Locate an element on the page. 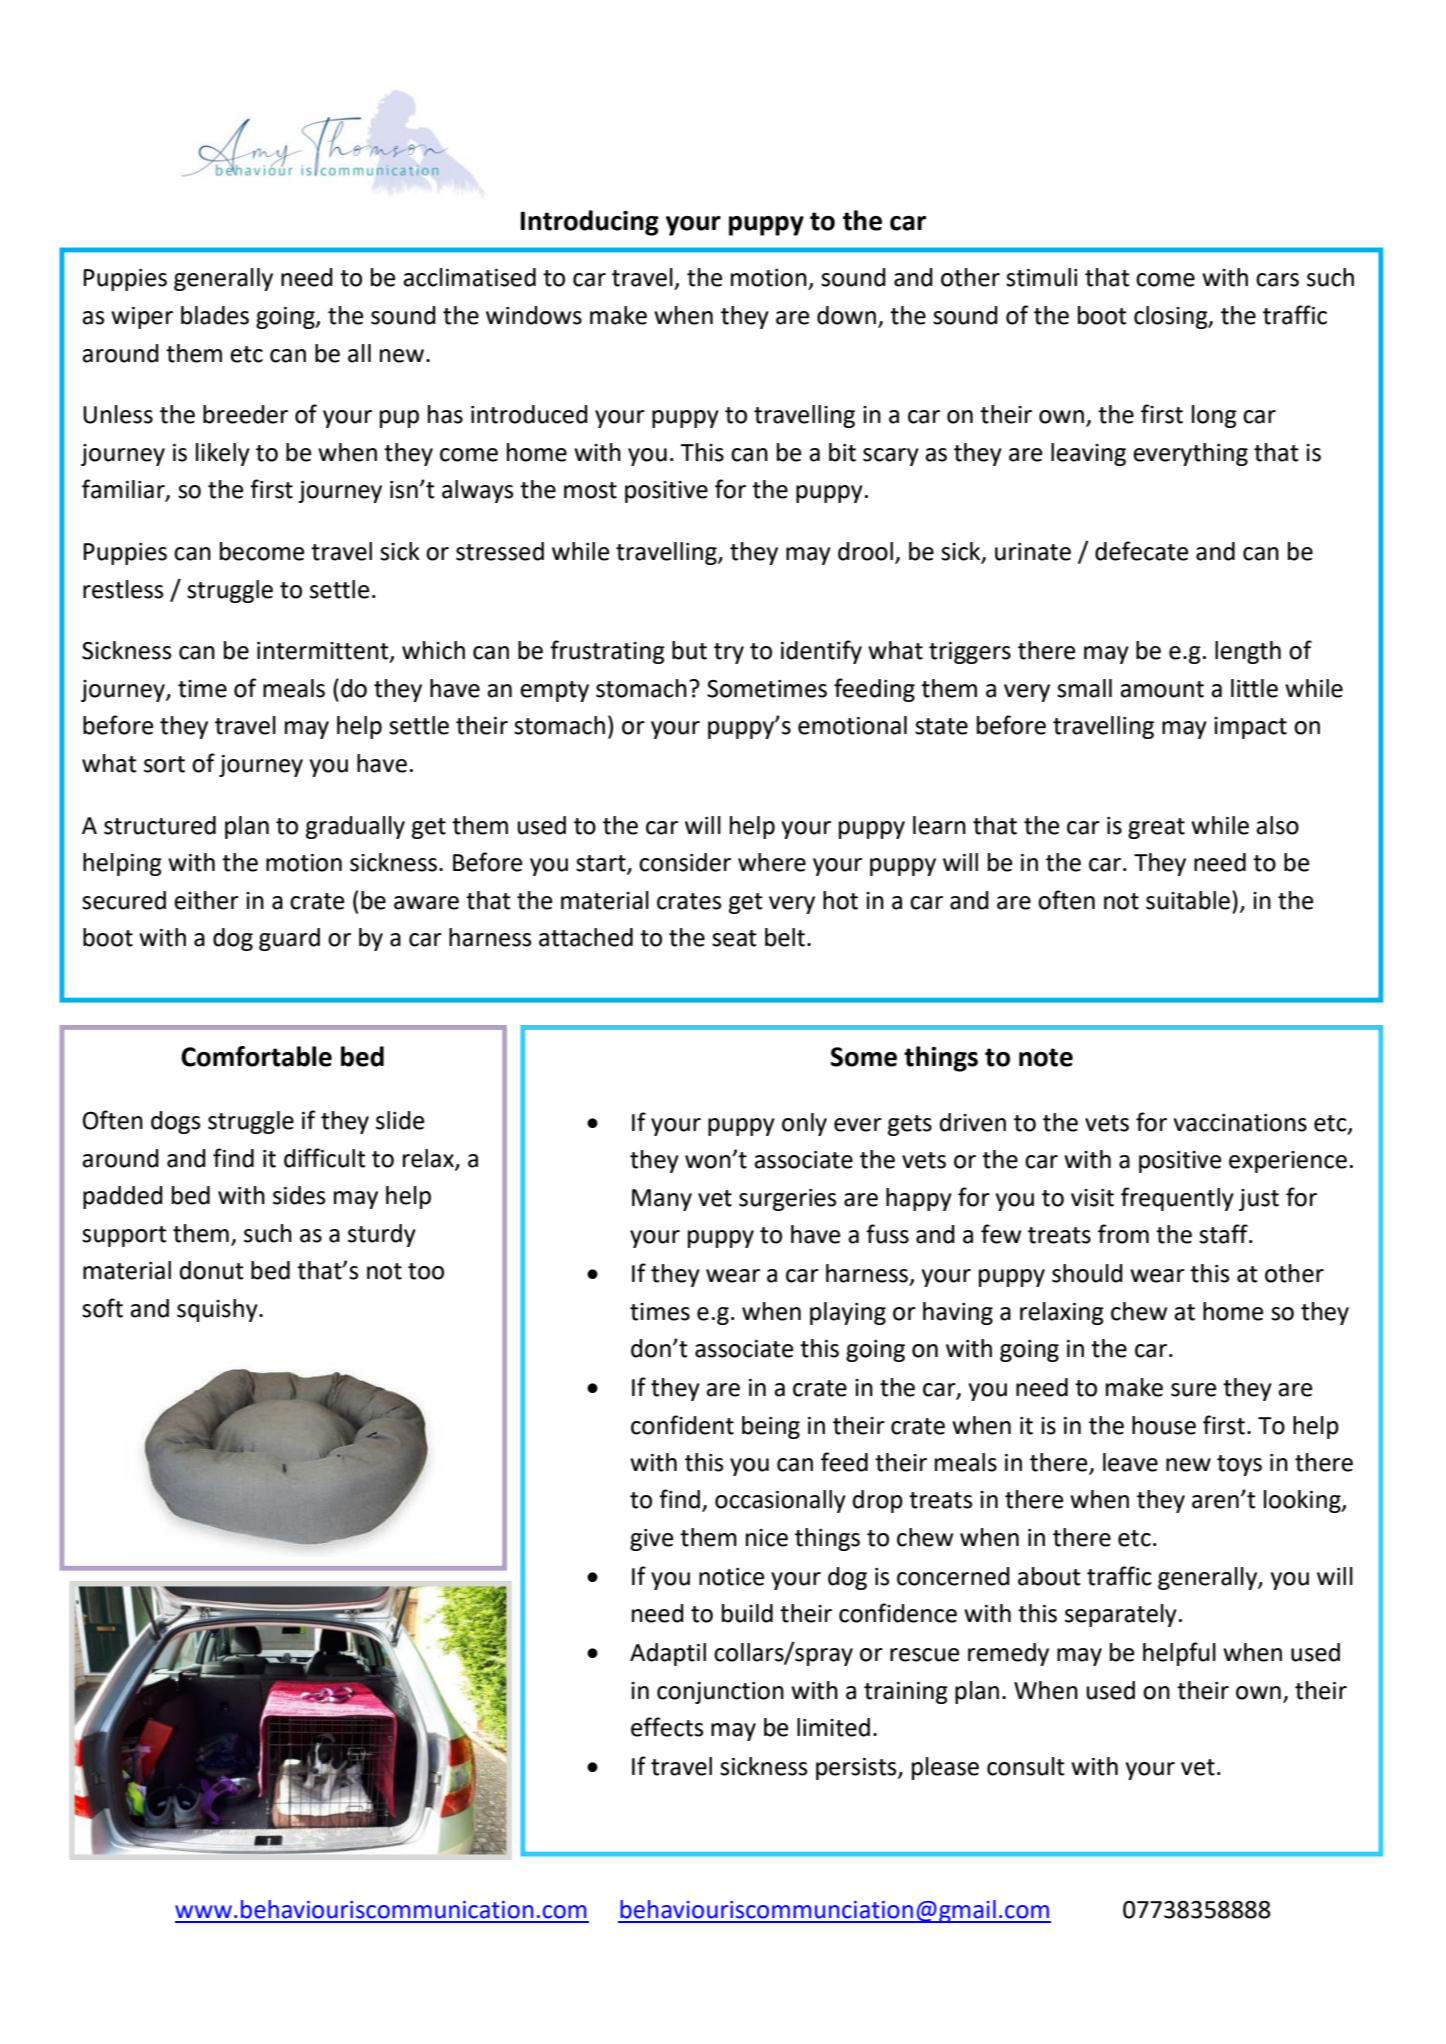 The image size is (1446, 2044). confident is located at coordinates (682, 1425).
